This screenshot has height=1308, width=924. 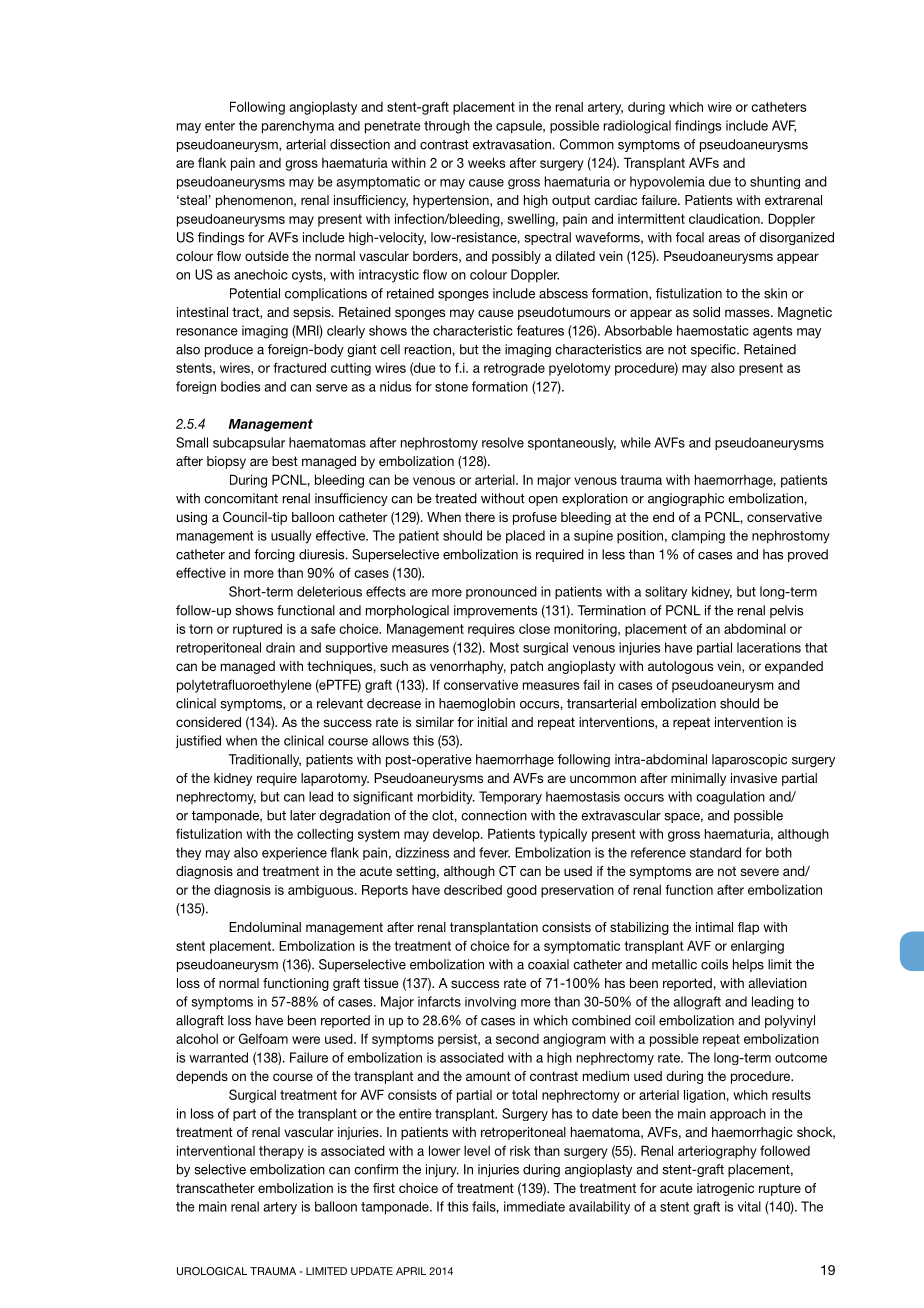 I want to click on UROLOGICAL, so click(x=212, y=1271).
